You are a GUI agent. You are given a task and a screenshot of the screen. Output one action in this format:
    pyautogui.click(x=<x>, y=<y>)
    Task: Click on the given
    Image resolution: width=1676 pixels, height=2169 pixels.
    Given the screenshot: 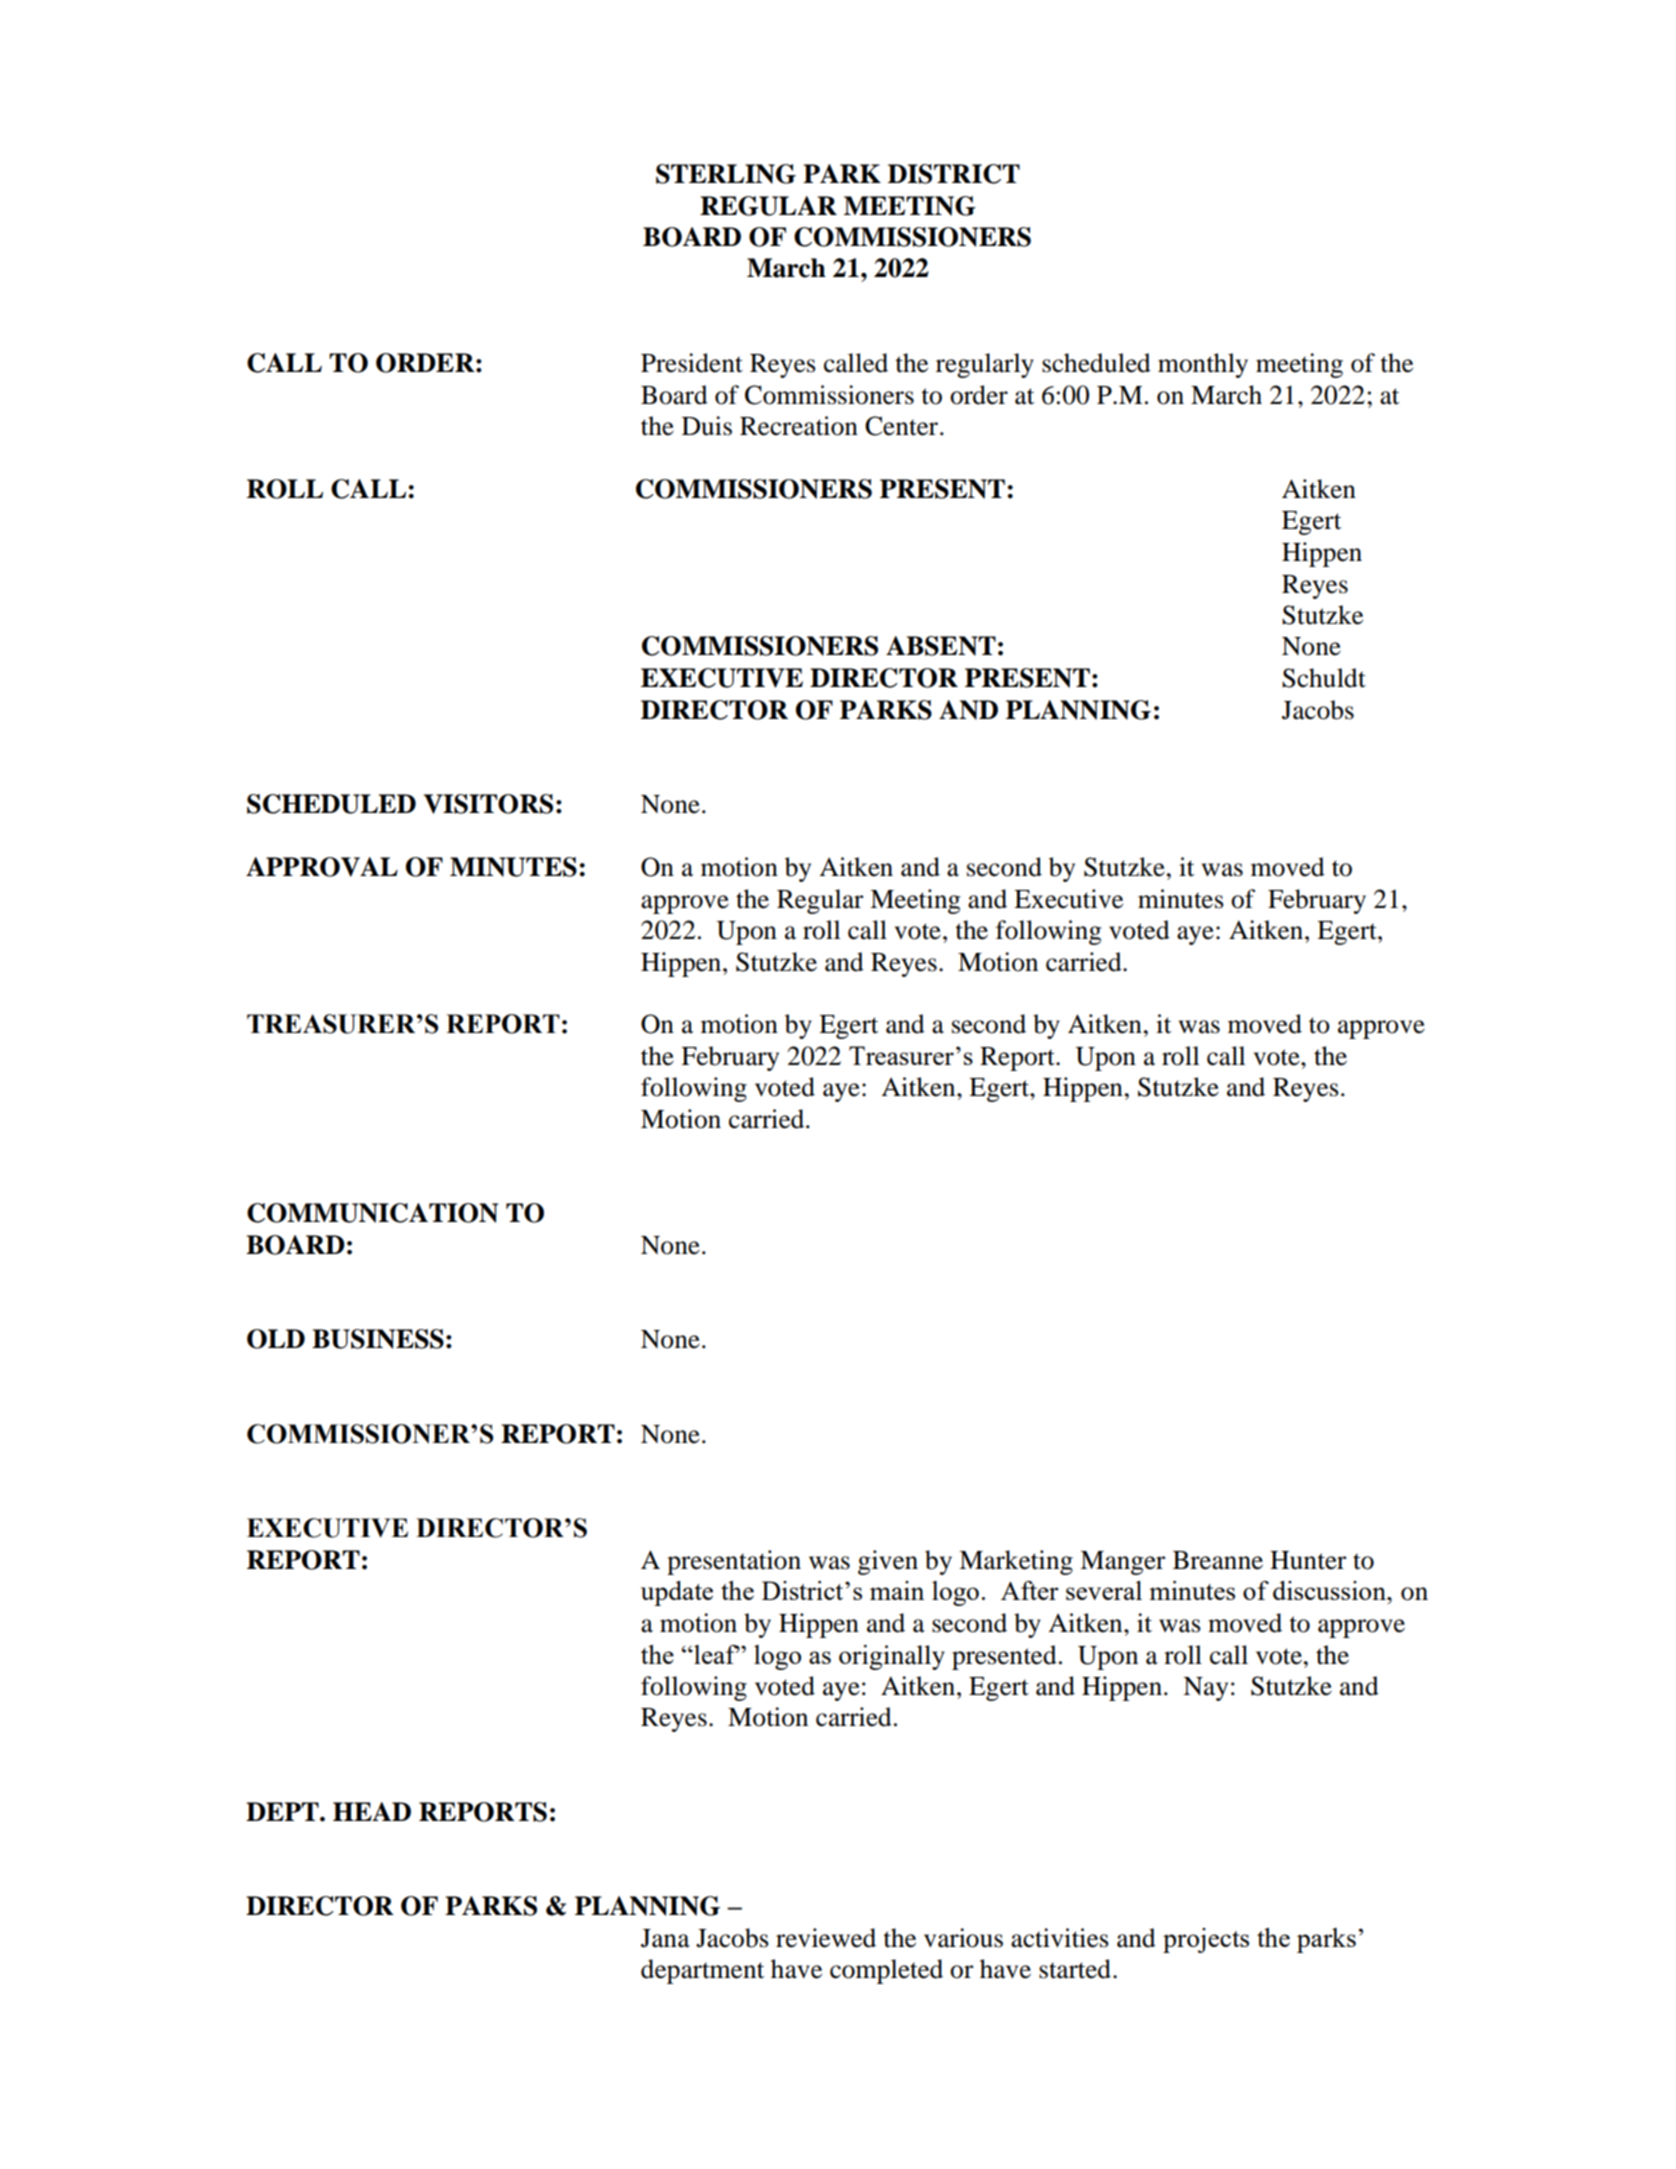 What is the action you would take?
    pyautogui.click(x=888, y=1562)
